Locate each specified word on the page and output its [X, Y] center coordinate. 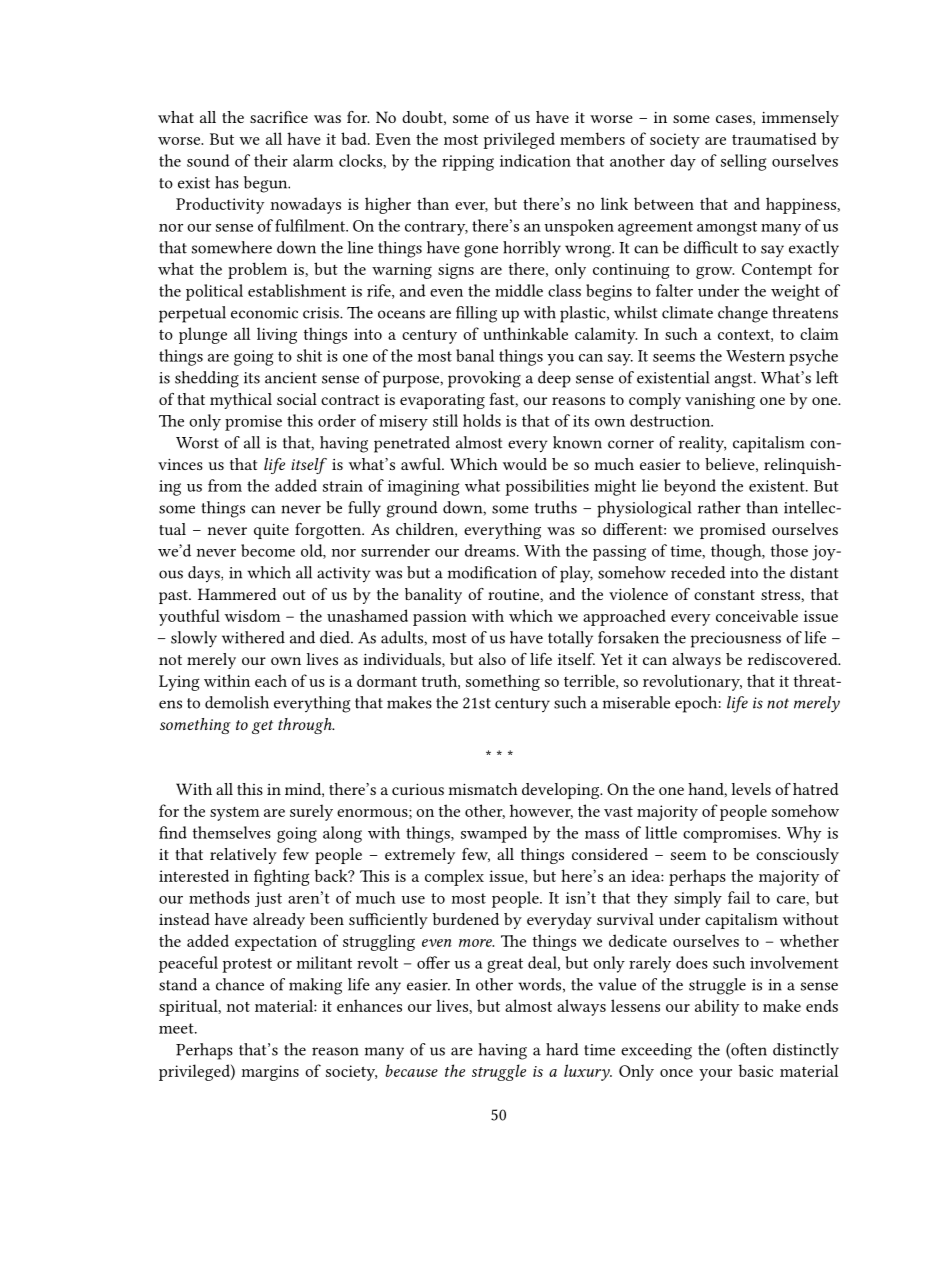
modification [492, 572]
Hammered [237, 594]
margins [270, 1073]
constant [724, 595]
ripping [468, 163]
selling [743, 162]
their [271, 160]
